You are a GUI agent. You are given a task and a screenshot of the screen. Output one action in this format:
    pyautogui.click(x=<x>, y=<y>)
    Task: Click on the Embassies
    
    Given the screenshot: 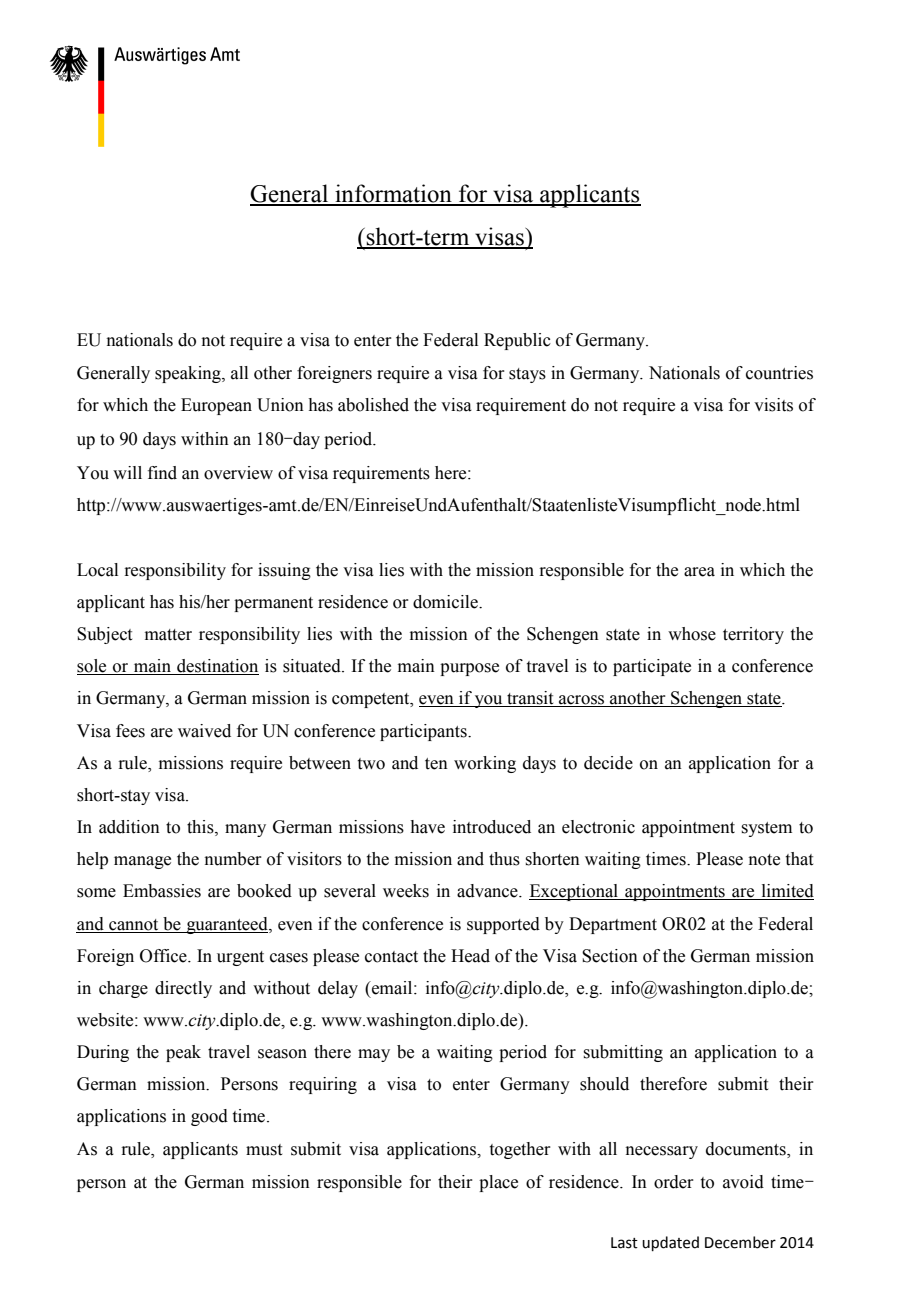 What is the action you would take?
    pyautogui.click(x=162, y=891)
